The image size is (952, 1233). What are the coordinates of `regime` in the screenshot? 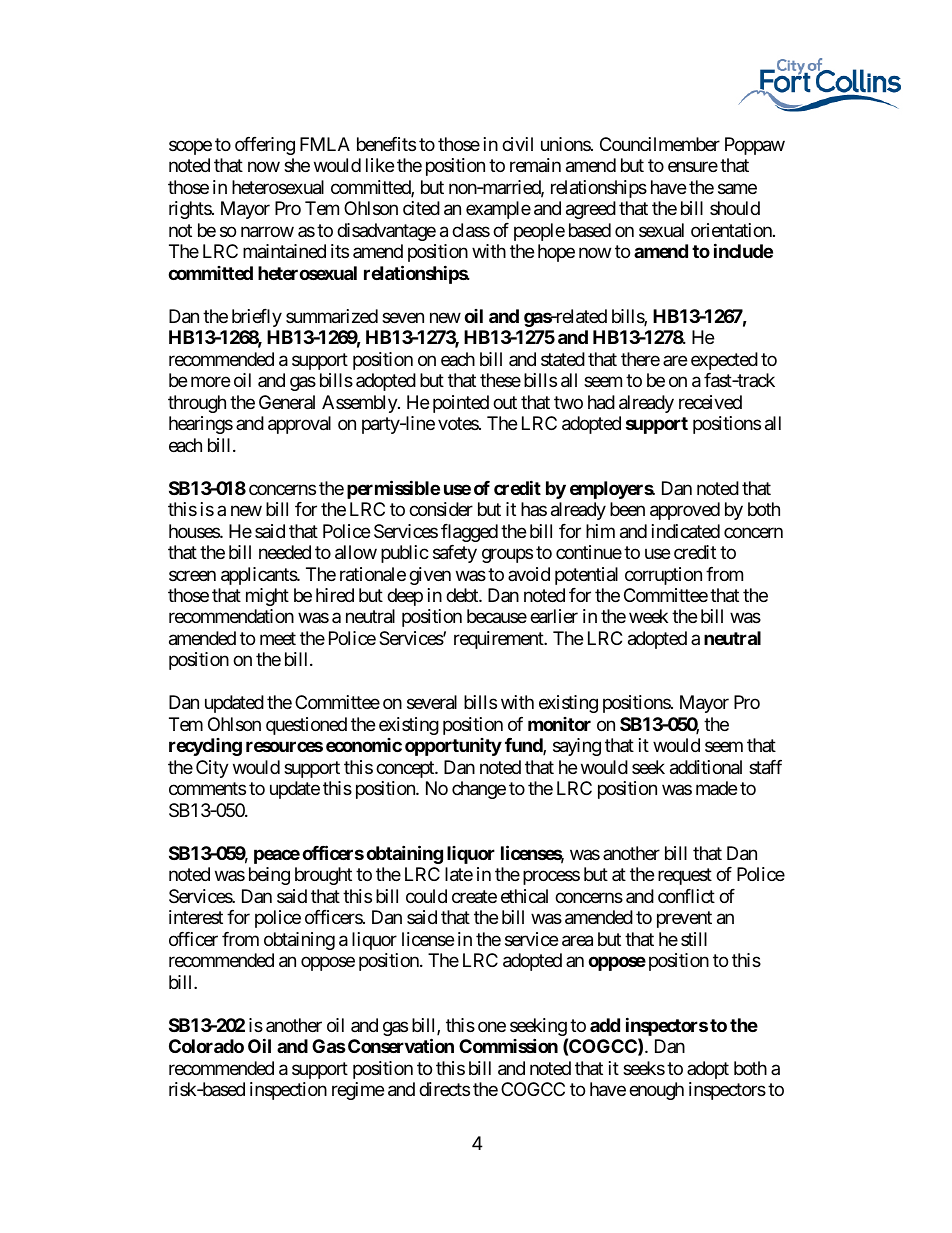 It's located at (358, 1091).
